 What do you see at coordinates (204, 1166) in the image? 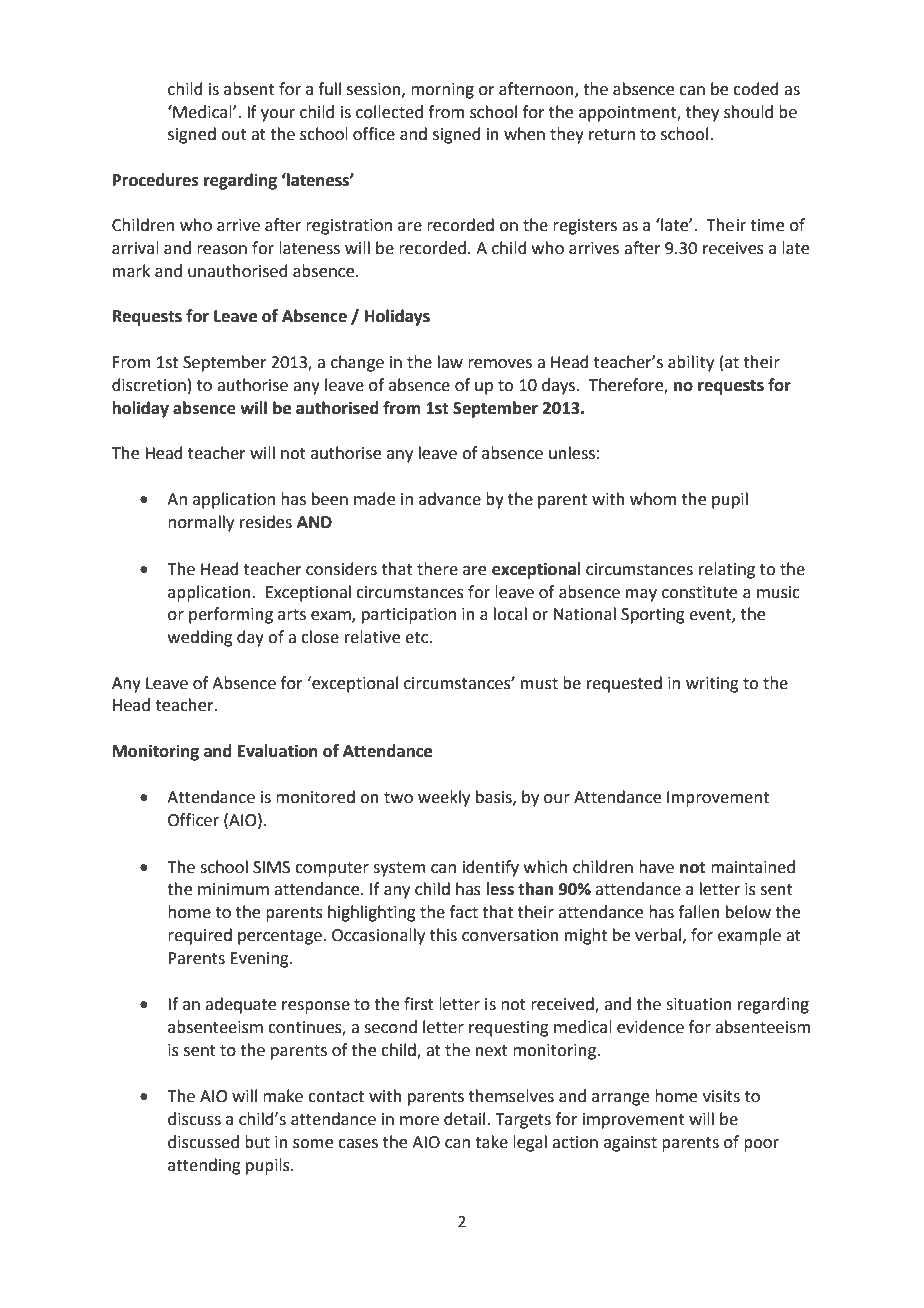
I see `attending` at bounding box center [204, 1166].
